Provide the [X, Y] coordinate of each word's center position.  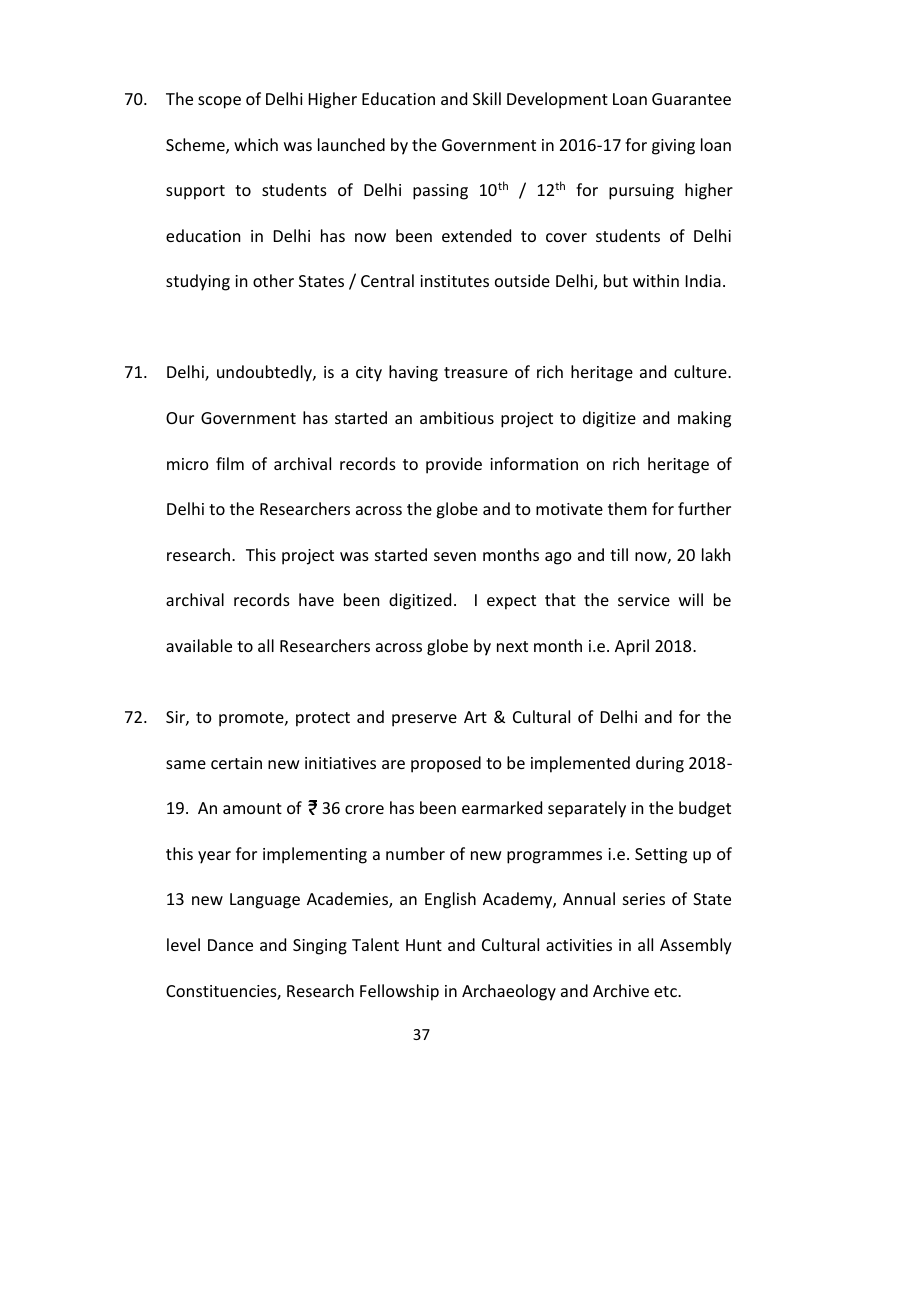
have [316, 599]
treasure [476, 372]
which [256, 144]
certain [236, 763]
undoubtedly [265, 373]
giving [673, 147]
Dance [230, 945]
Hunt [424, 945]
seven [455, 556]
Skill [487, 98]
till [619, 554]
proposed [446, 764]
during [660, 764]
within [656, 280]
